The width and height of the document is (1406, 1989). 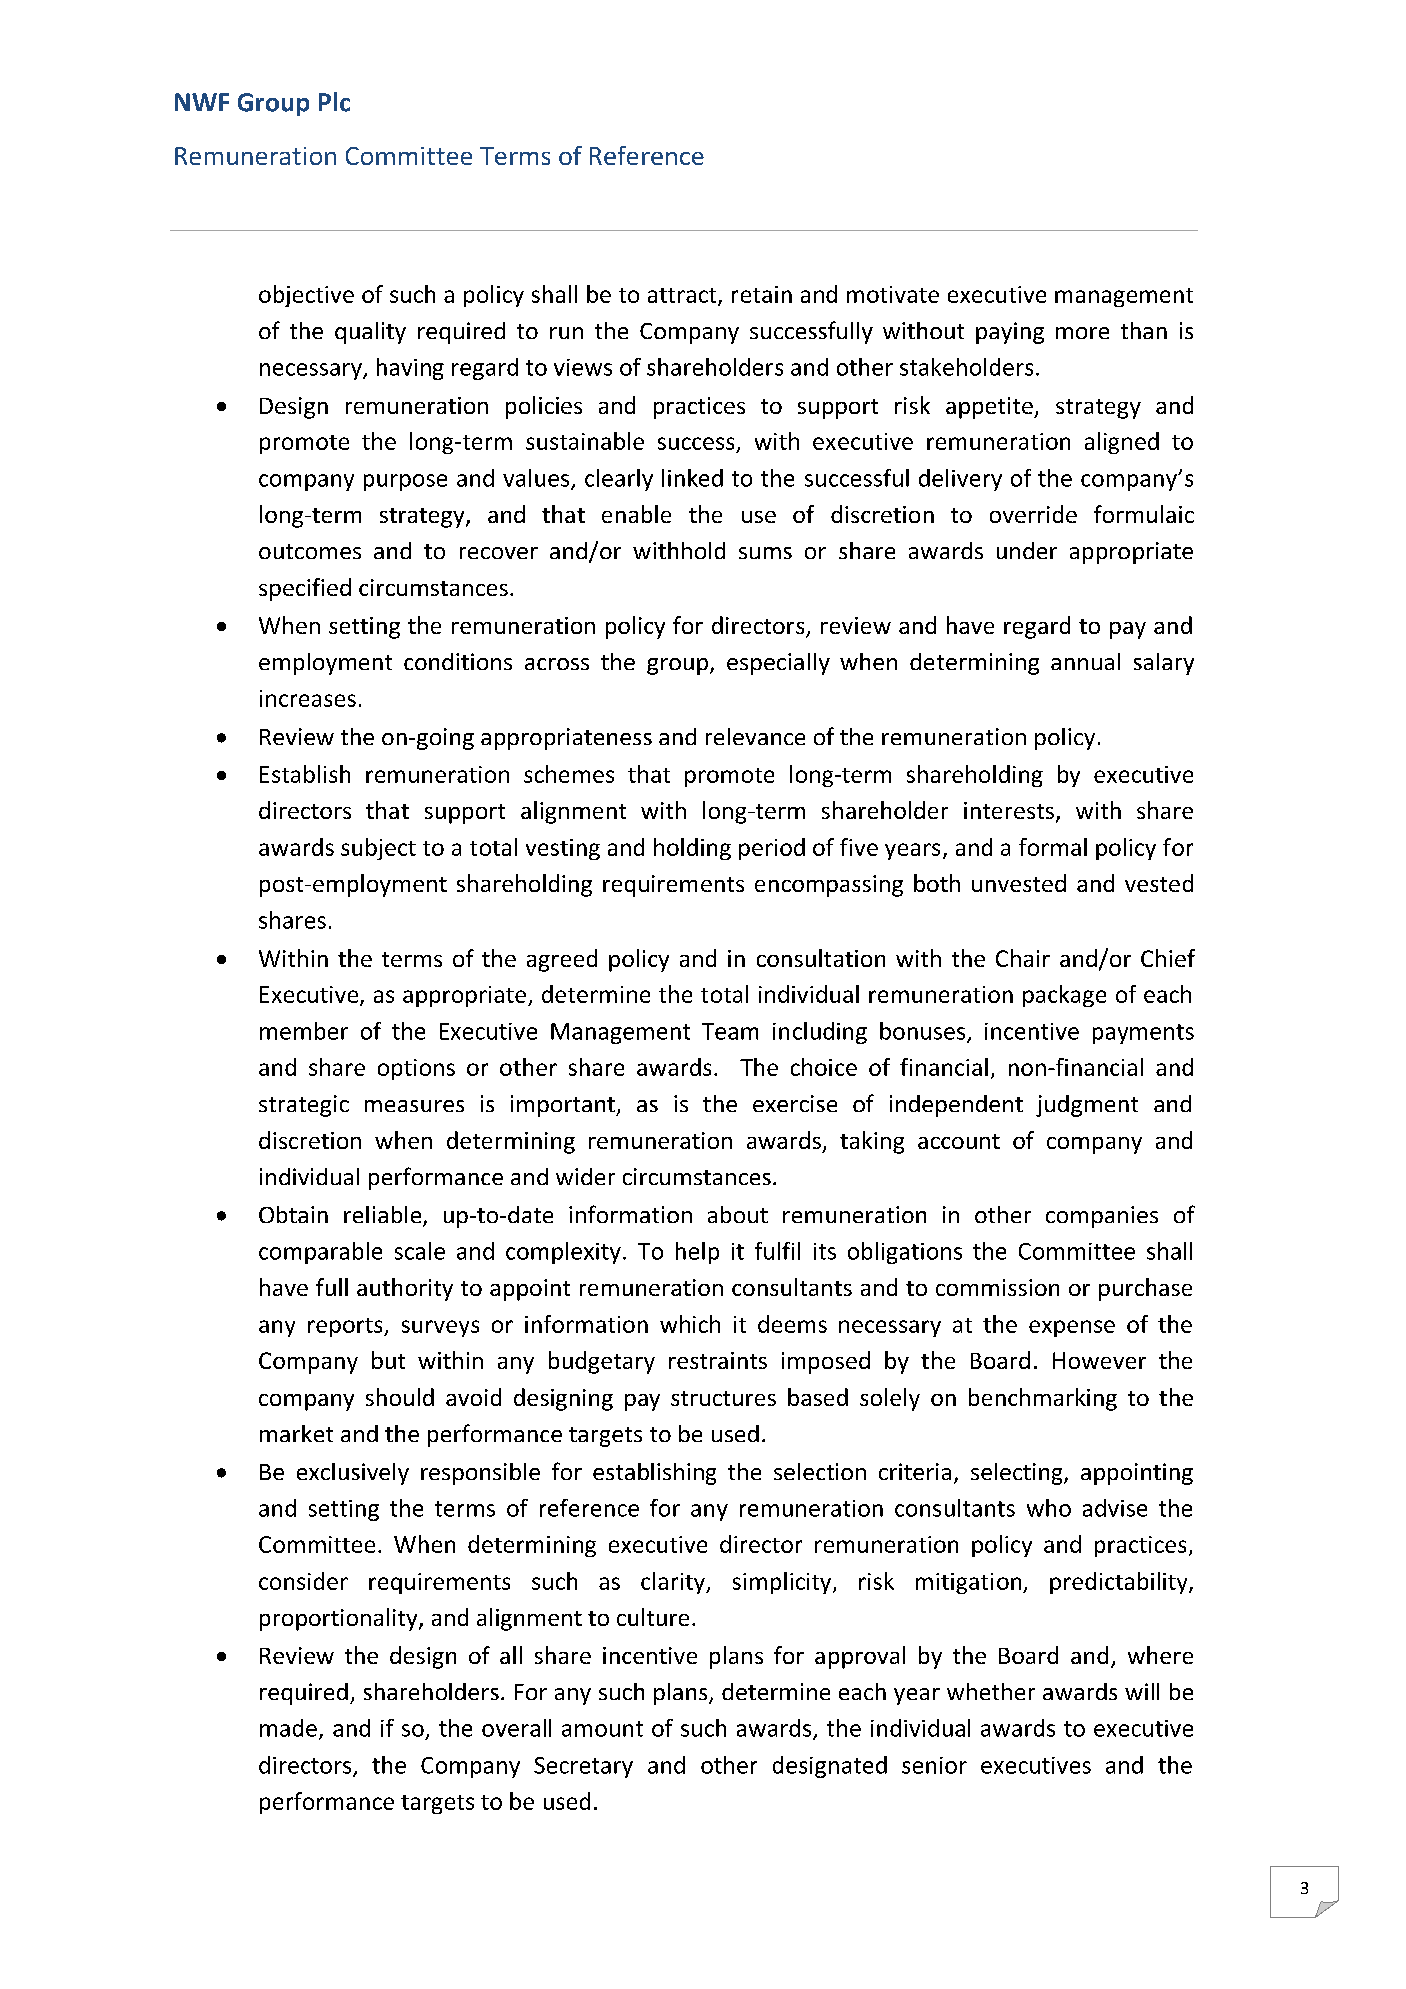 I want to click on made, so click(x=288, y=1728).
